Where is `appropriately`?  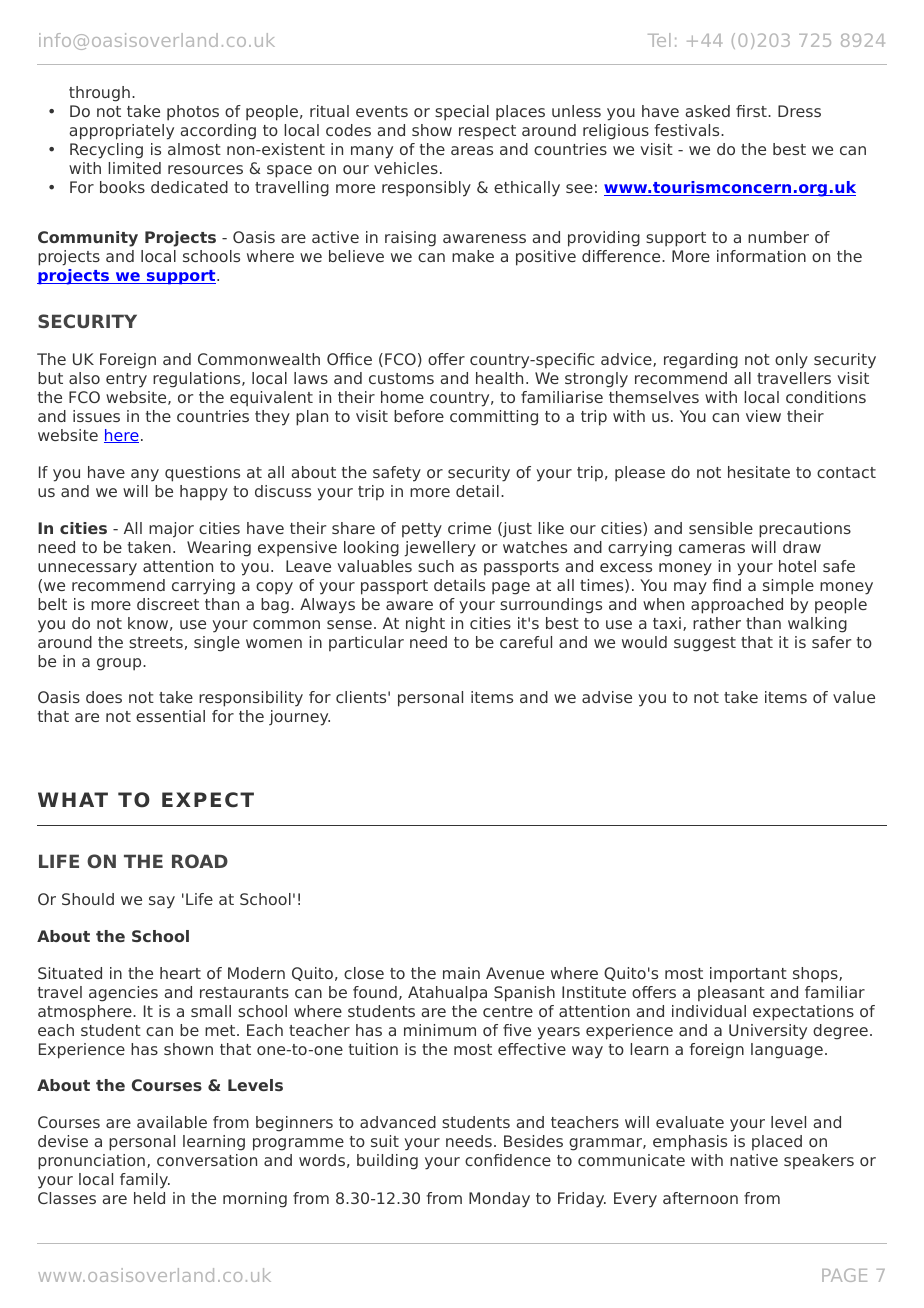 appropriately is located at coordinates (121, 132).
